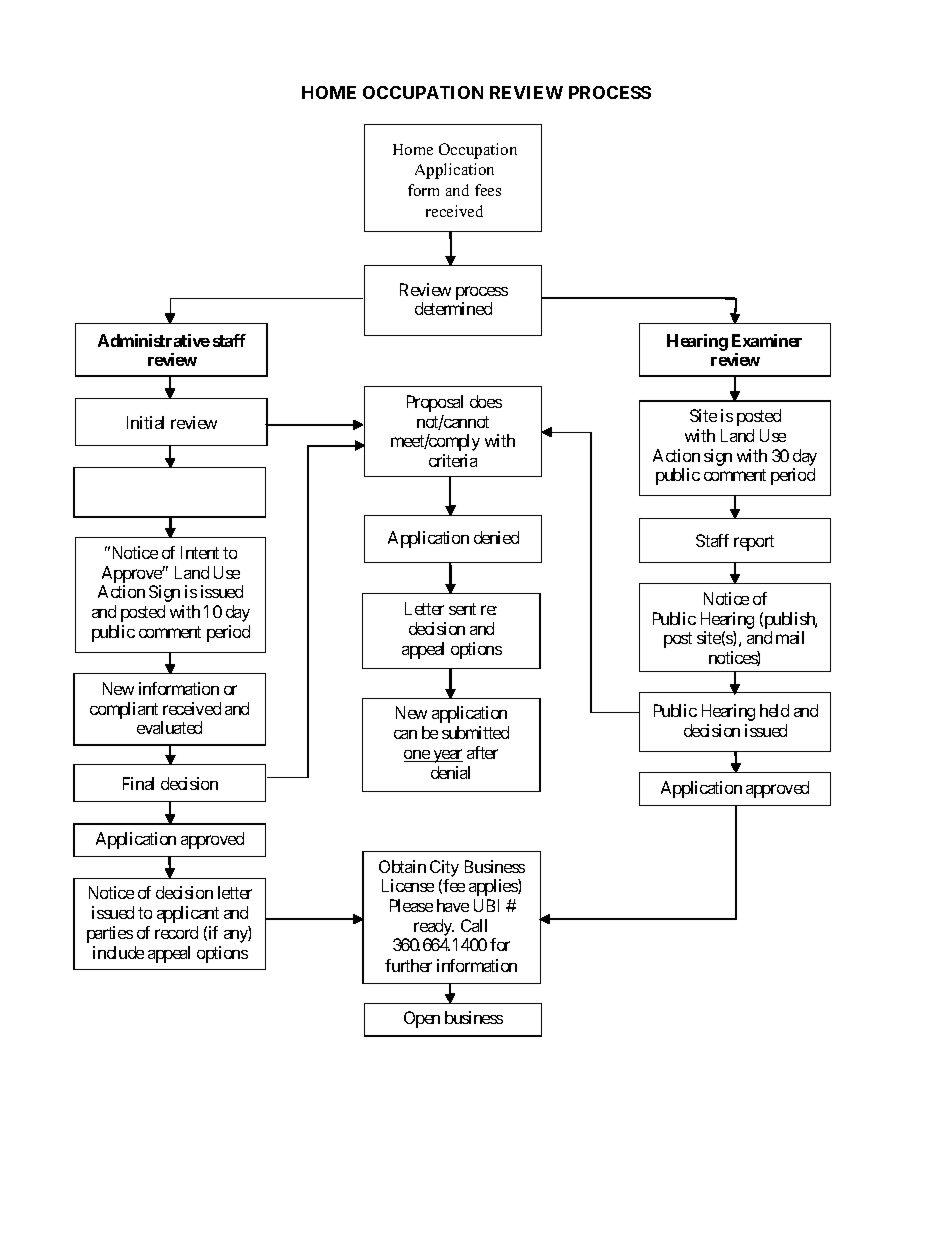 Image resolution: width=952 pixels, height=1233 pixels. I want to click on submitted, so click(475, 732).
